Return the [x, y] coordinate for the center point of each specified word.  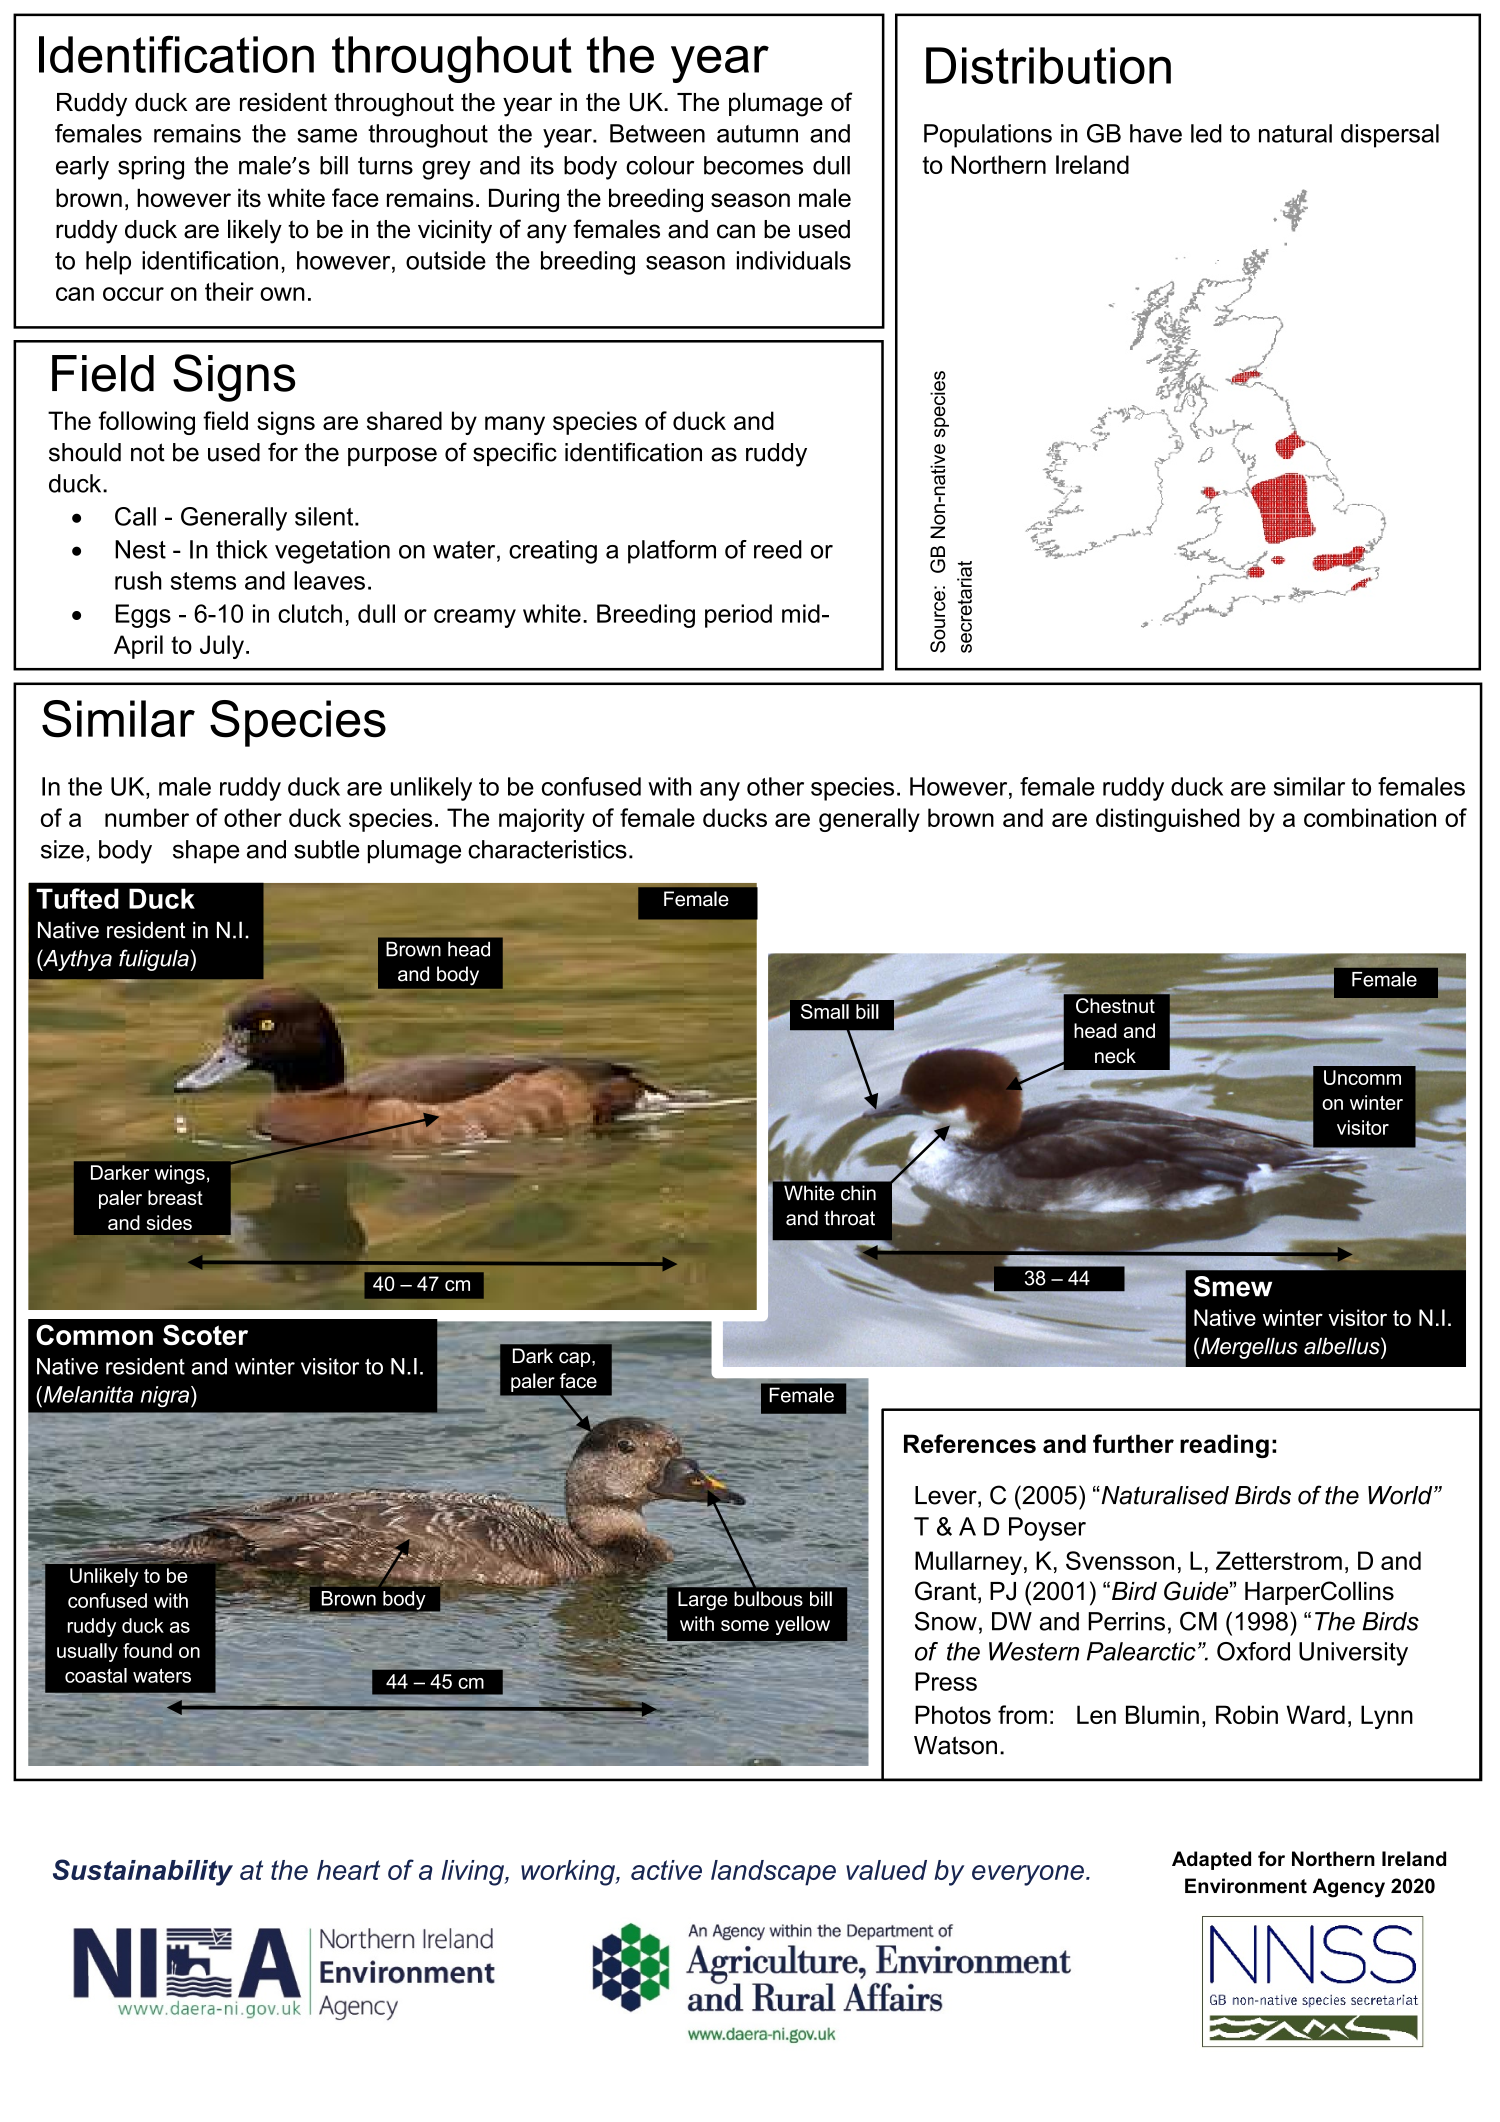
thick [242, 549]
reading [1224, 1446]
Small [825, 1011]
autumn [757, 134]
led [1206, 133]
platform [672, 552]
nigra [165, 1396]
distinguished [1168, 820]
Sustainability [143, 1872]
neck [1115, 1056]
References [970, 1443]
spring [151, 168]
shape [206, 852]
